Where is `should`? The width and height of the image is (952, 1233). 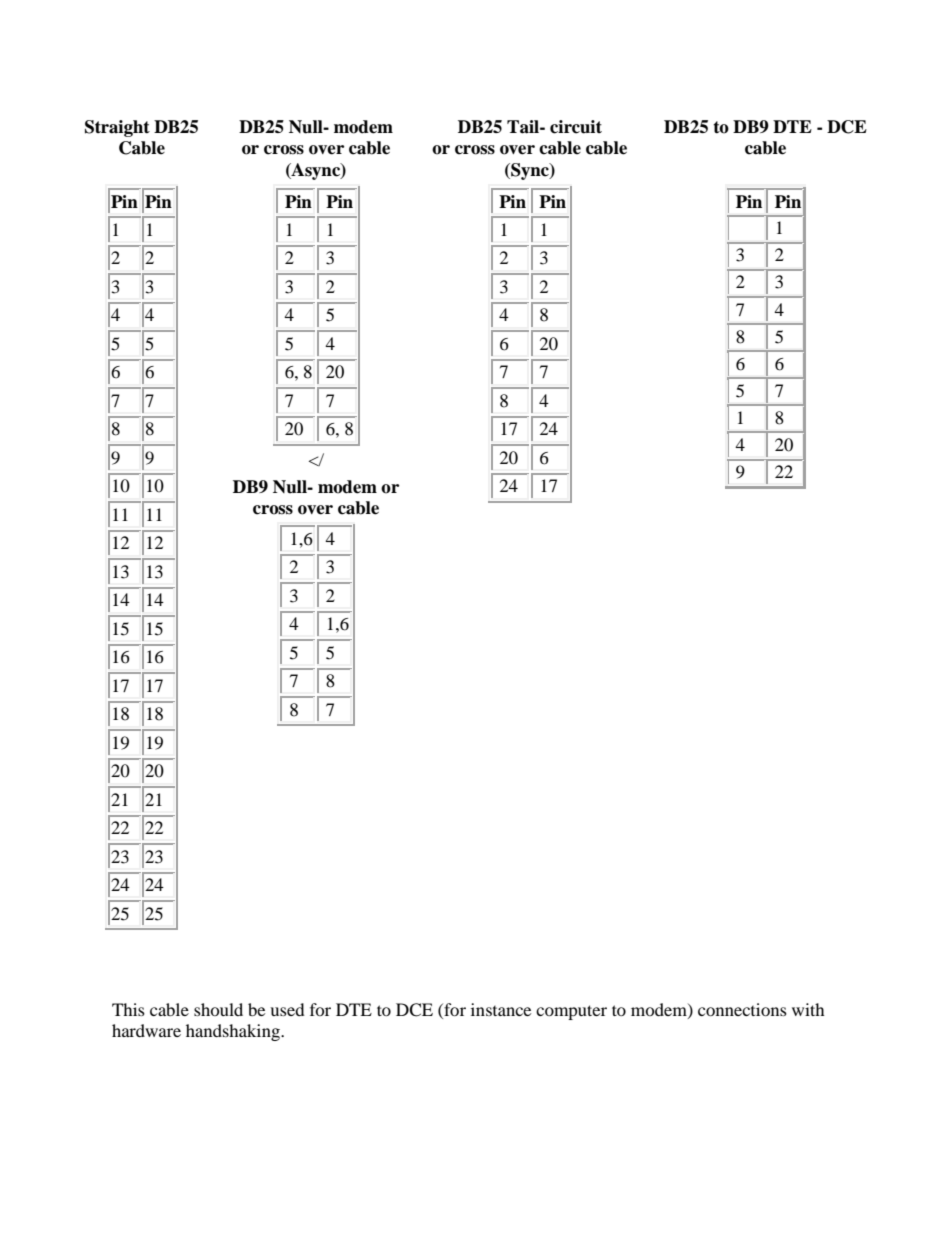
should is located at coordinates (218, 1009).
